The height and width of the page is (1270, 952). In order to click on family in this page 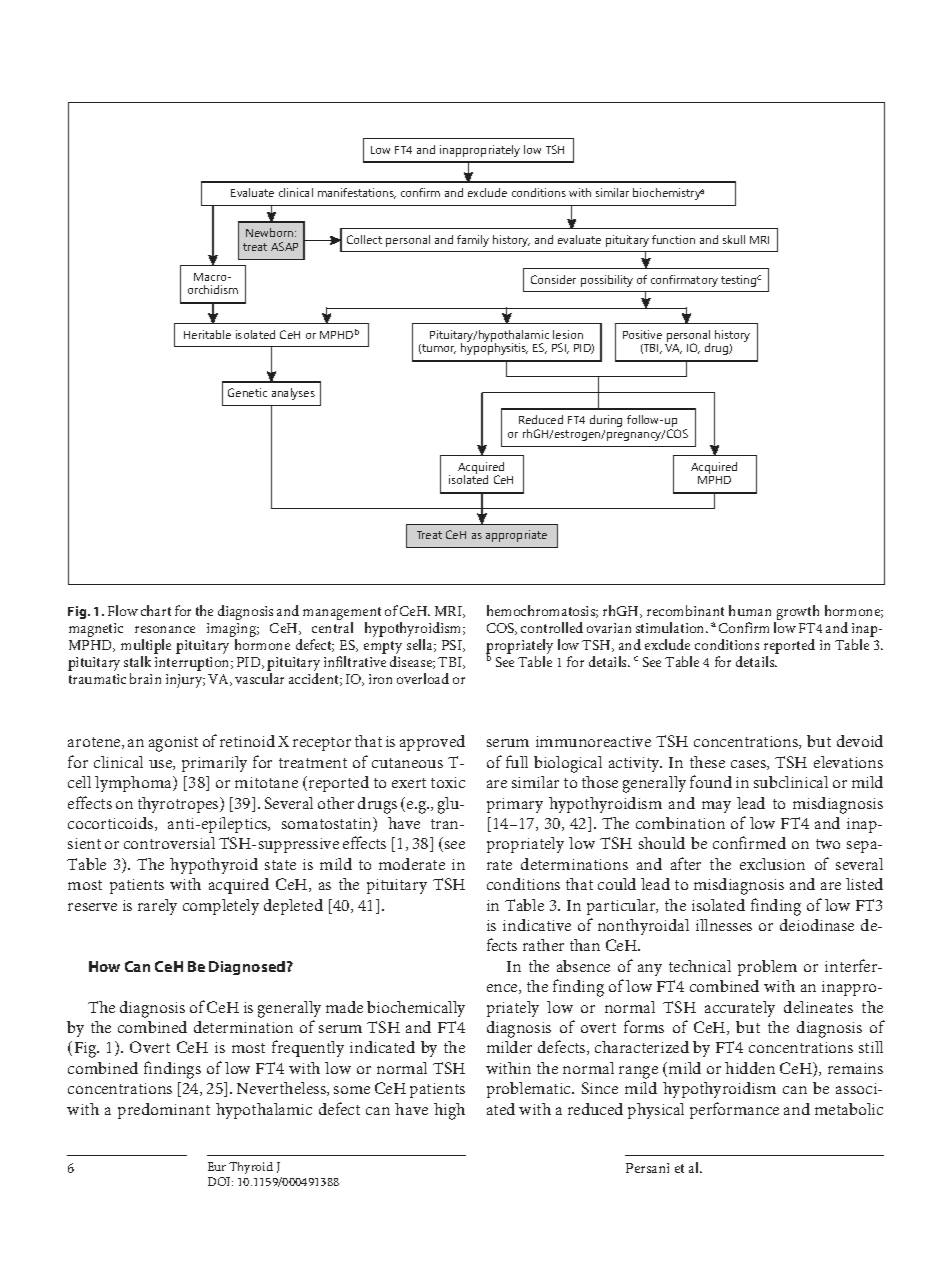, I will do `click(473, 241)`.
